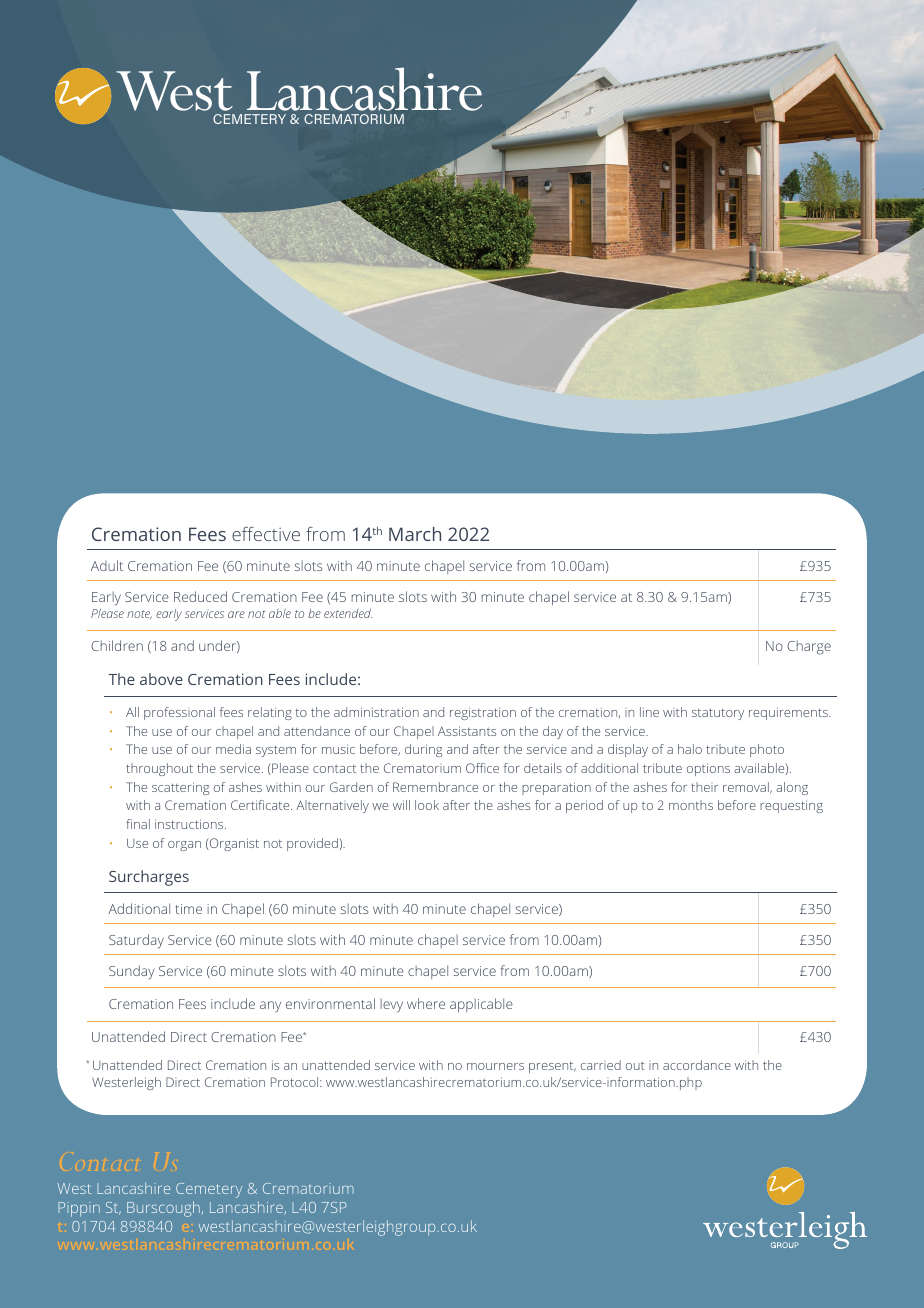 Image resolution: width=924 pixels, height=1308 pixels. What do you see at coordinates (427, 805) in the screenshot?
I see `look` at bounding box center [427, 805].
